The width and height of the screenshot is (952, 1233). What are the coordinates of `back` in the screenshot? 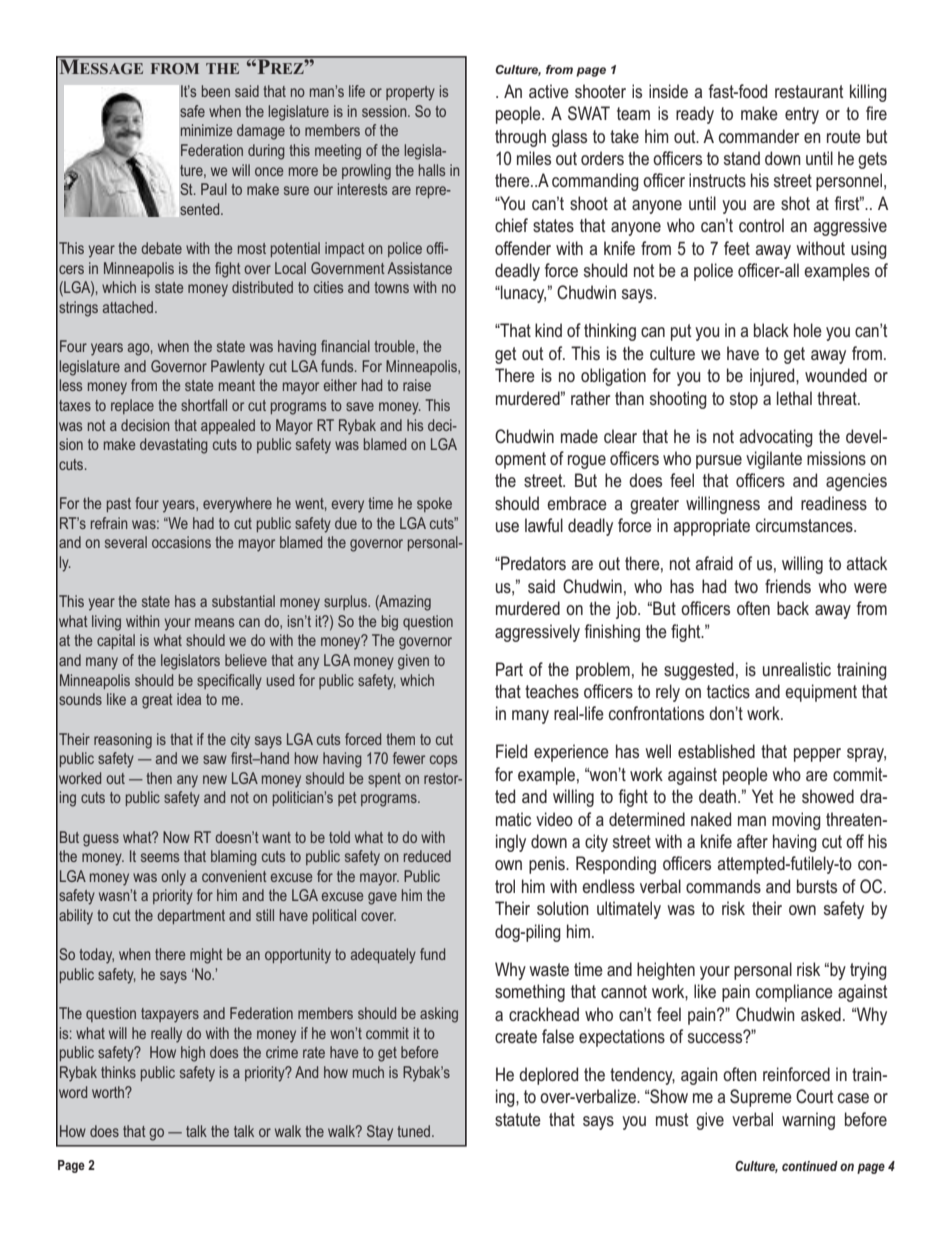 It's located at (793, 608).
